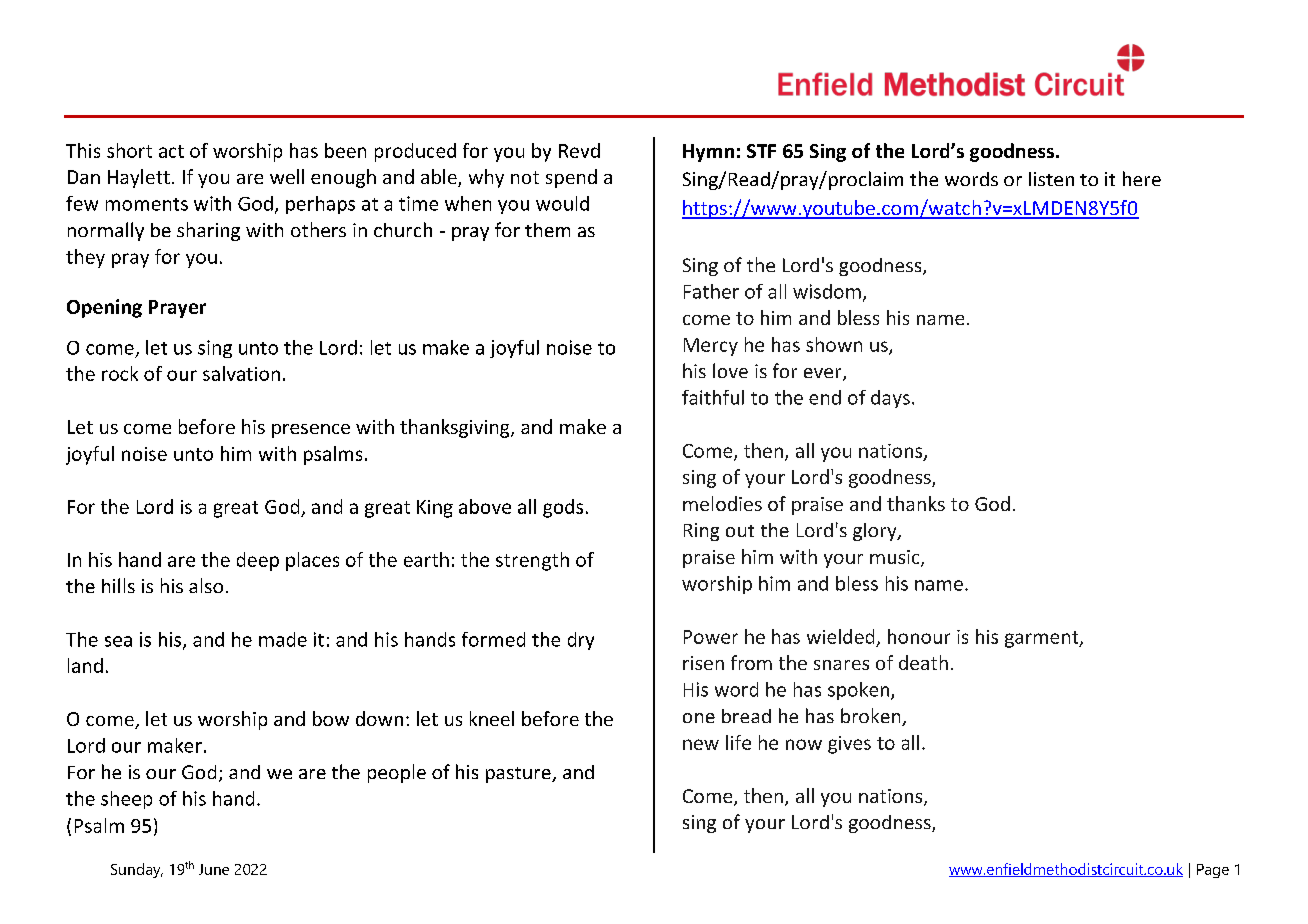  What do you see at coordinates (703, 663) in the image?
I see `risen` at bounding box center [703, 663].
